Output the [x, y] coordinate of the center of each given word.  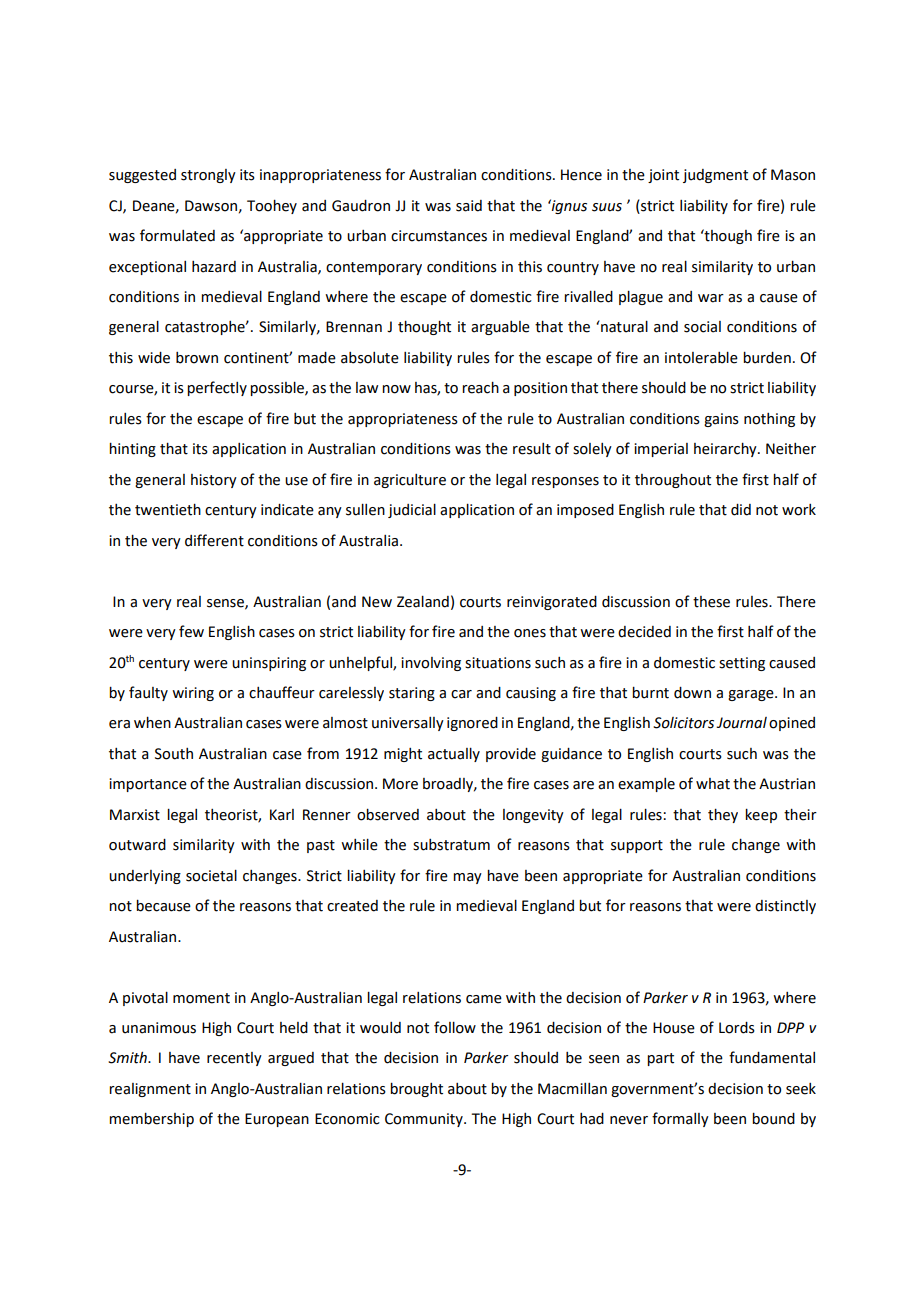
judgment [715, 176]
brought [416, 1090]
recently [234, 1059]
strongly [208, 176]
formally [680, 1119]
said [469, 206]
